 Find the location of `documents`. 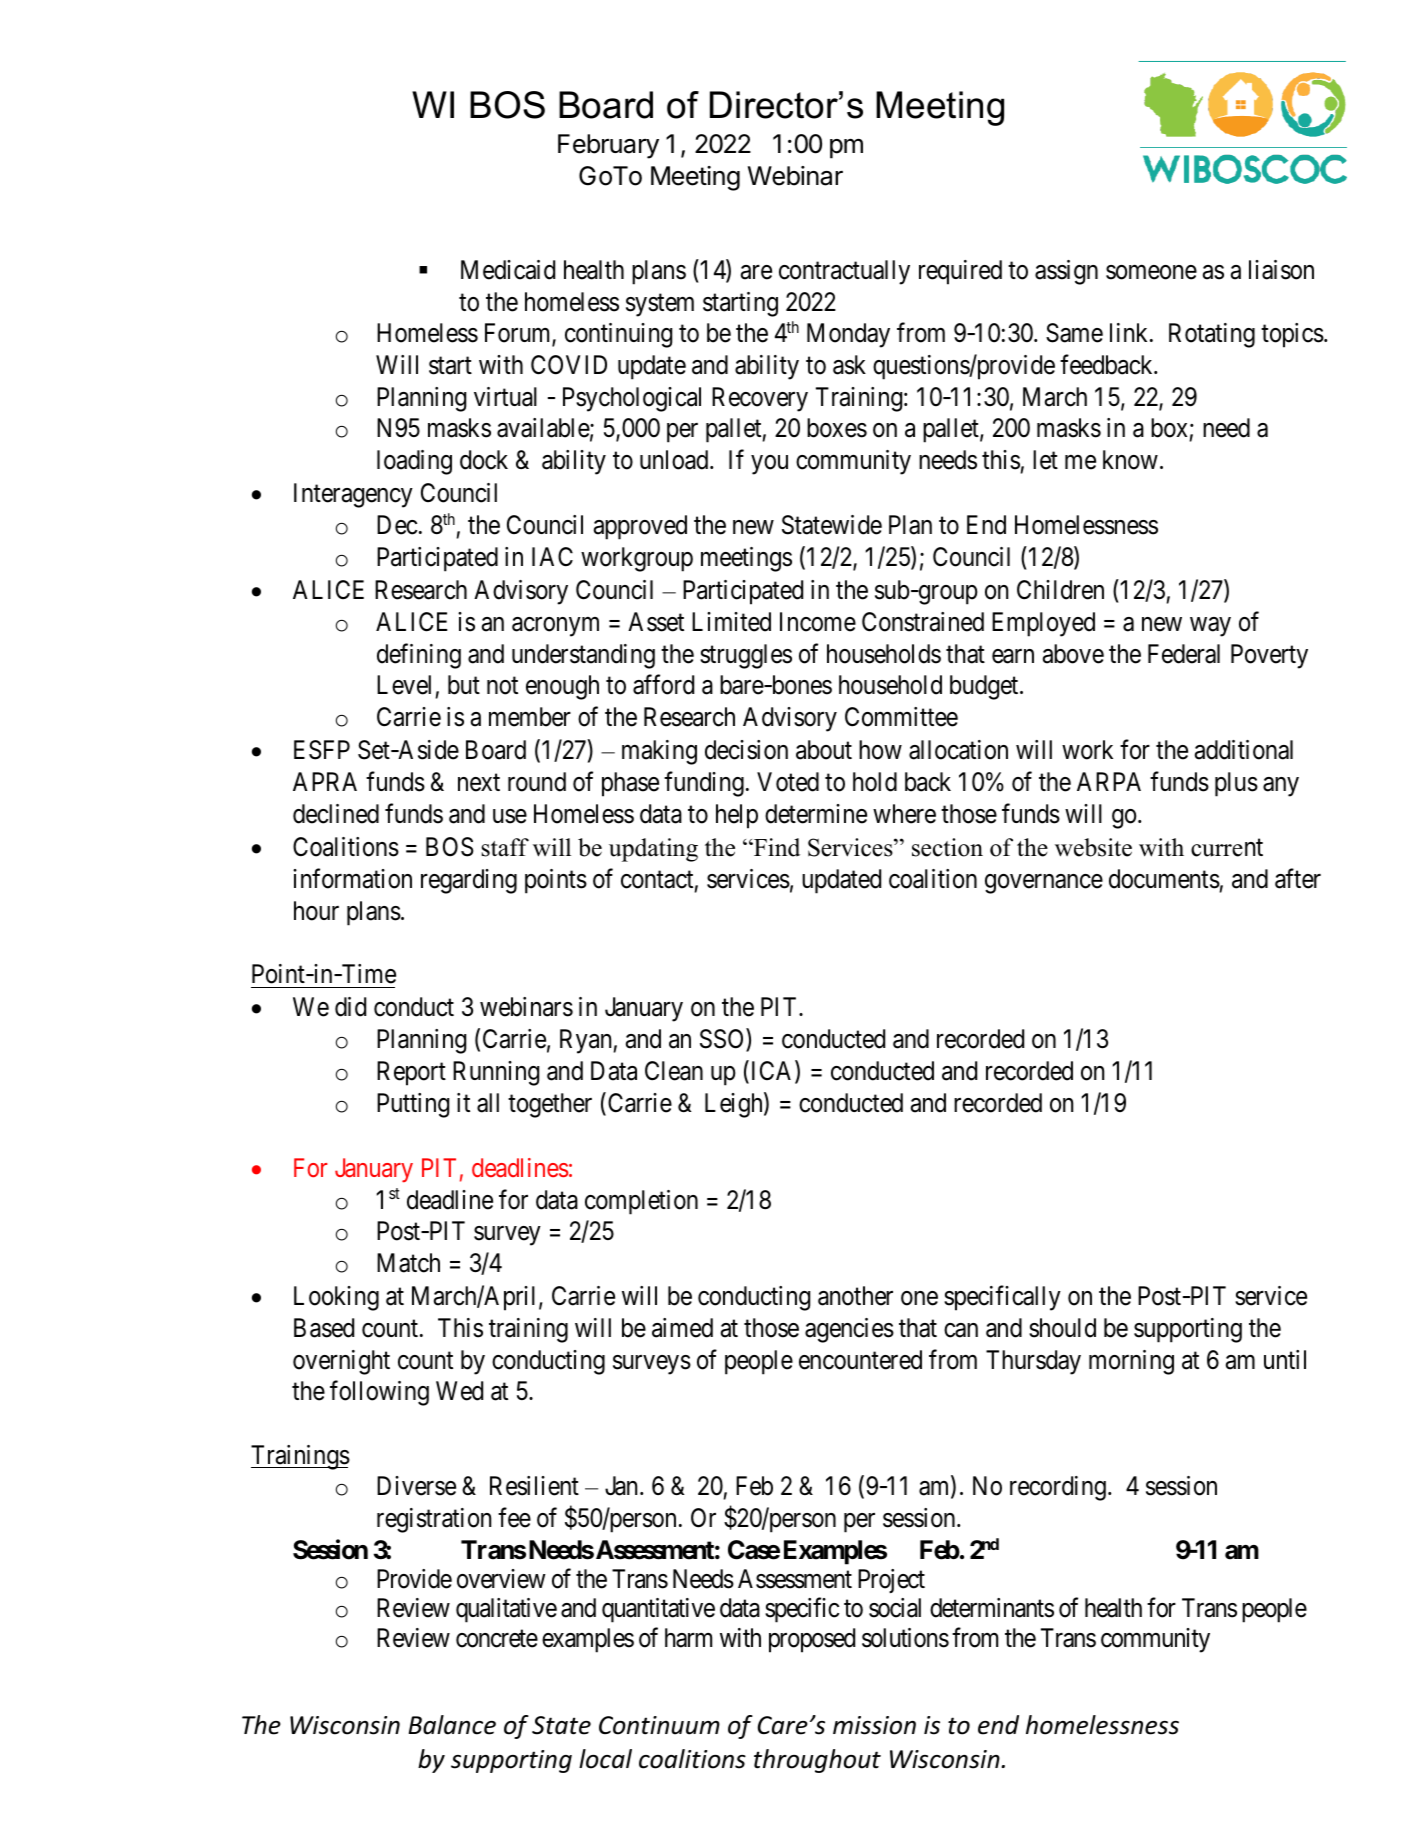

documents is located at coordinates (1164, 879).
